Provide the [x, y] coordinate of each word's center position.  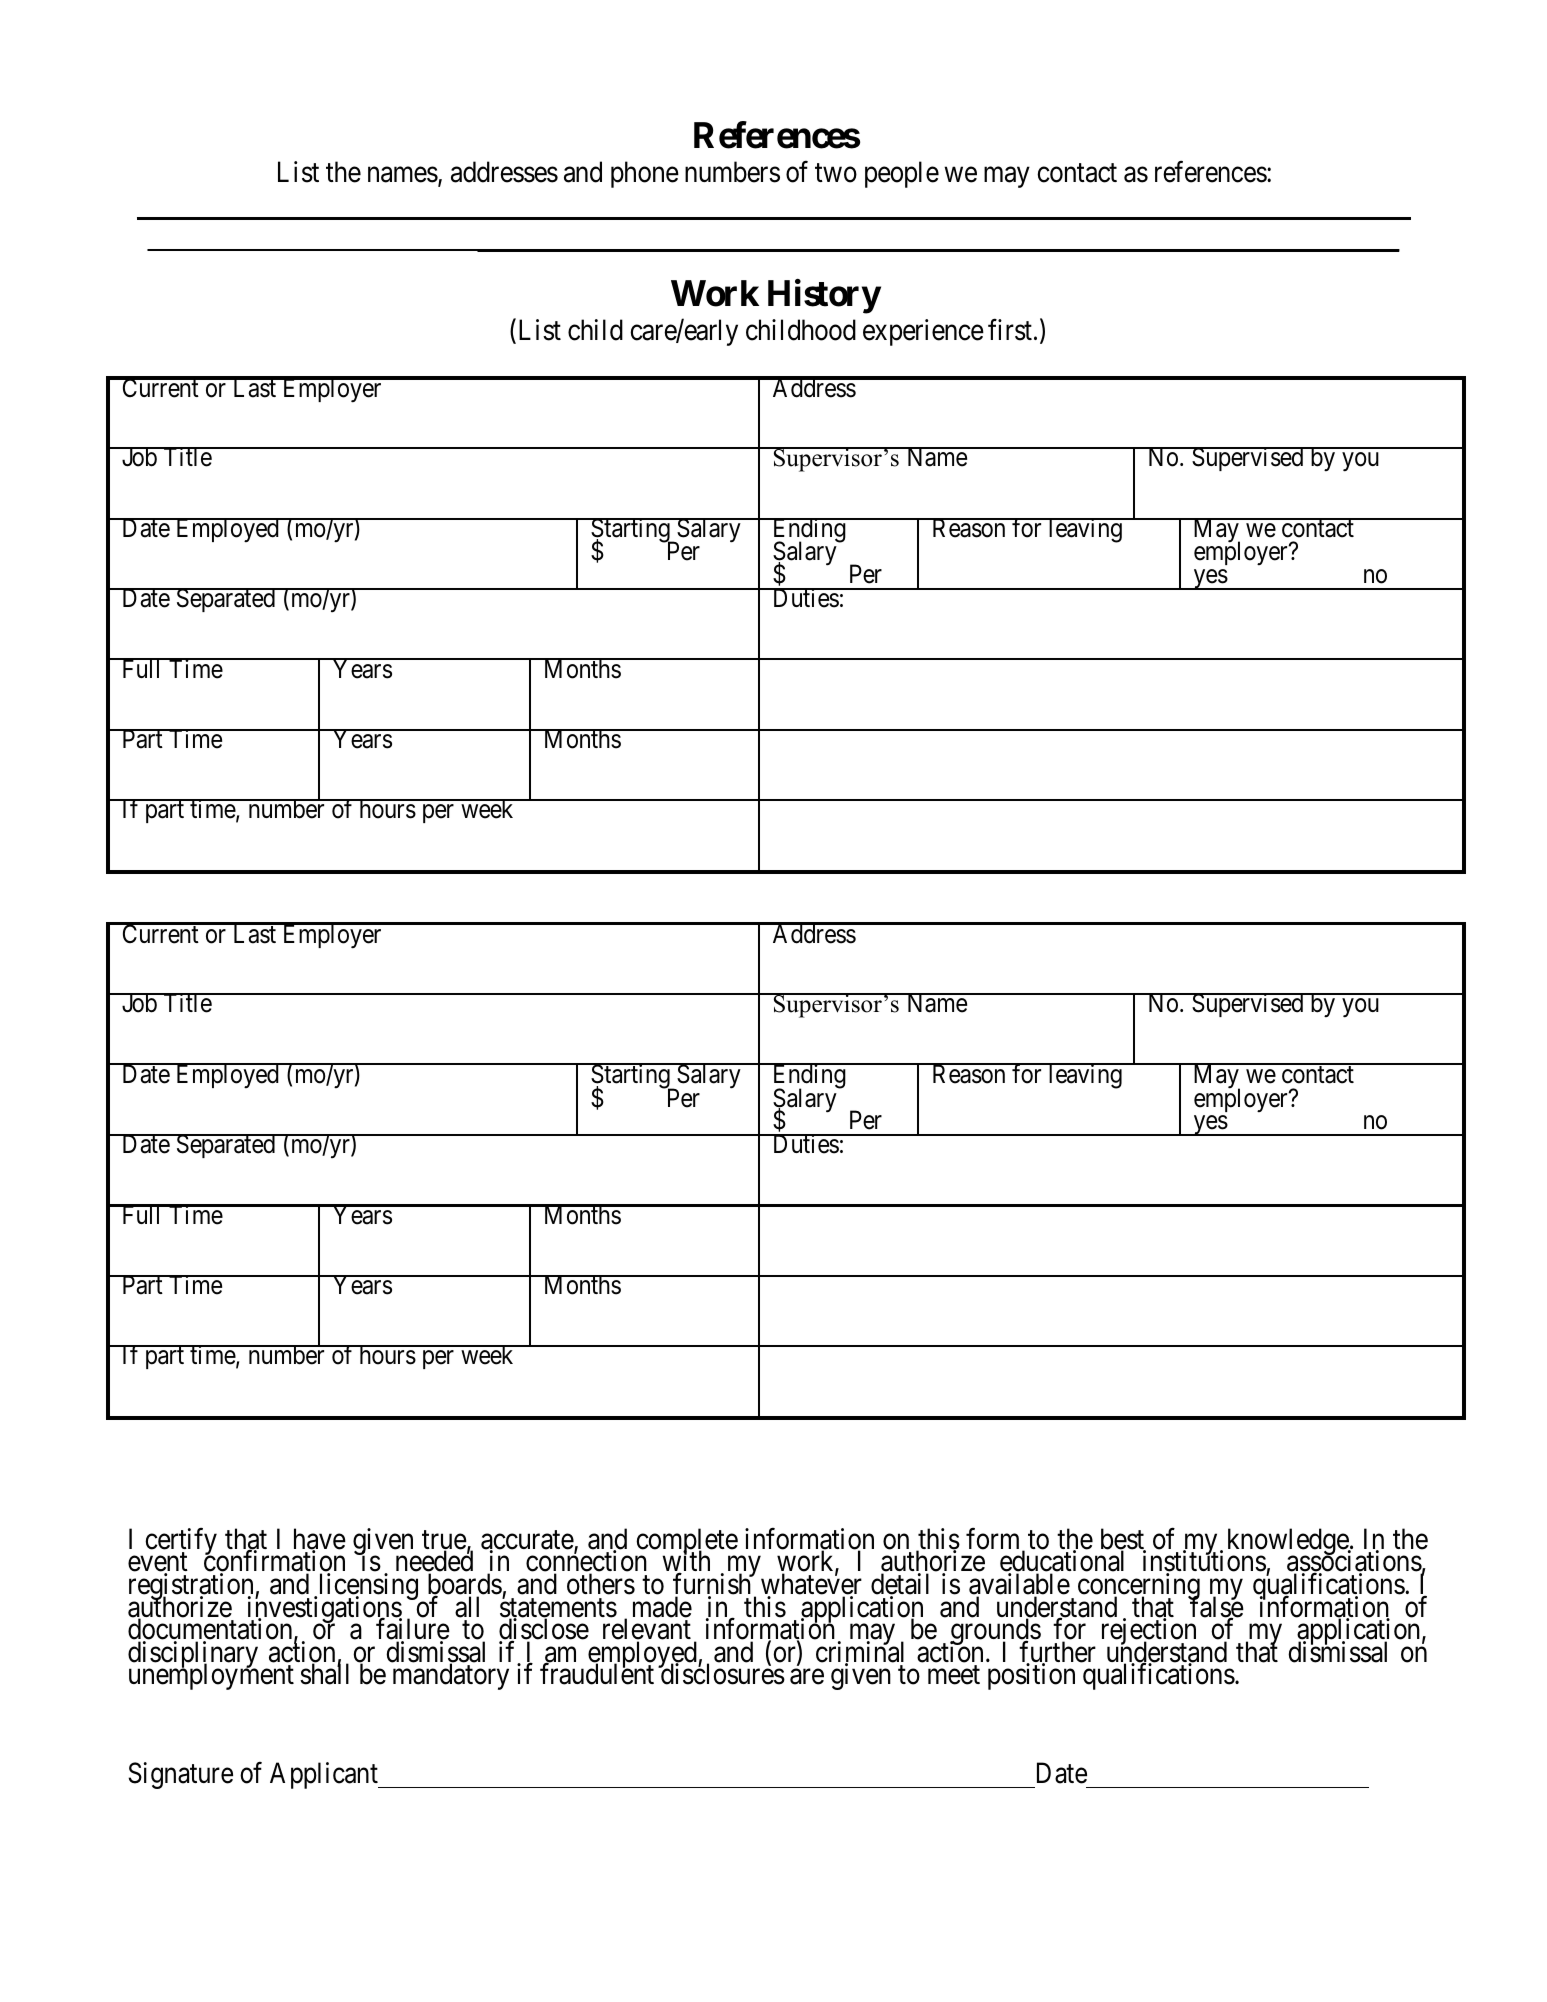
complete [687, 1543]
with [686, 1562]
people [902, 174]
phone [645, 174]
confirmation [274, 1562]
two [836, 173]
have [320, 1540]
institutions [1205, 1562]
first [1011, 330]
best [1123, 1540]
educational [1062, 1562]
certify [181, 1543]
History [824, 296]
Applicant [325, 1775]
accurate [528, 1541]
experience [923, 332]
